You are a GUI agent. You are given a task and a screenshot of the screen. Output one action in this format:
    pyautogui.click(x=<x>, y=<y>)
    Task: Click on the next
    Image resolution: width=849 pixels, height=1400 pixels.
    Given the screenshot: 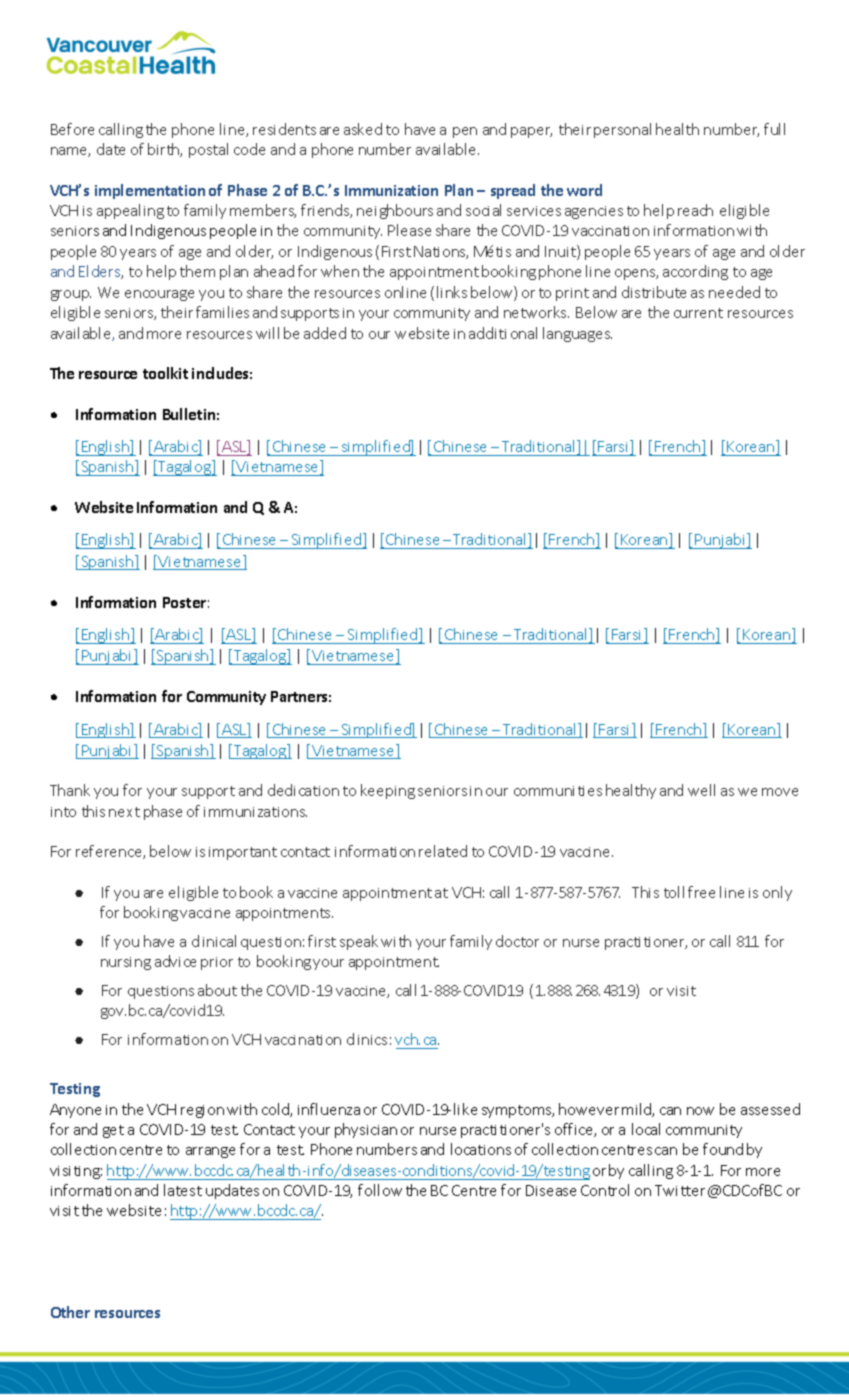 What is the action you would take?
    pyautogui.click(x=124, y=812)
